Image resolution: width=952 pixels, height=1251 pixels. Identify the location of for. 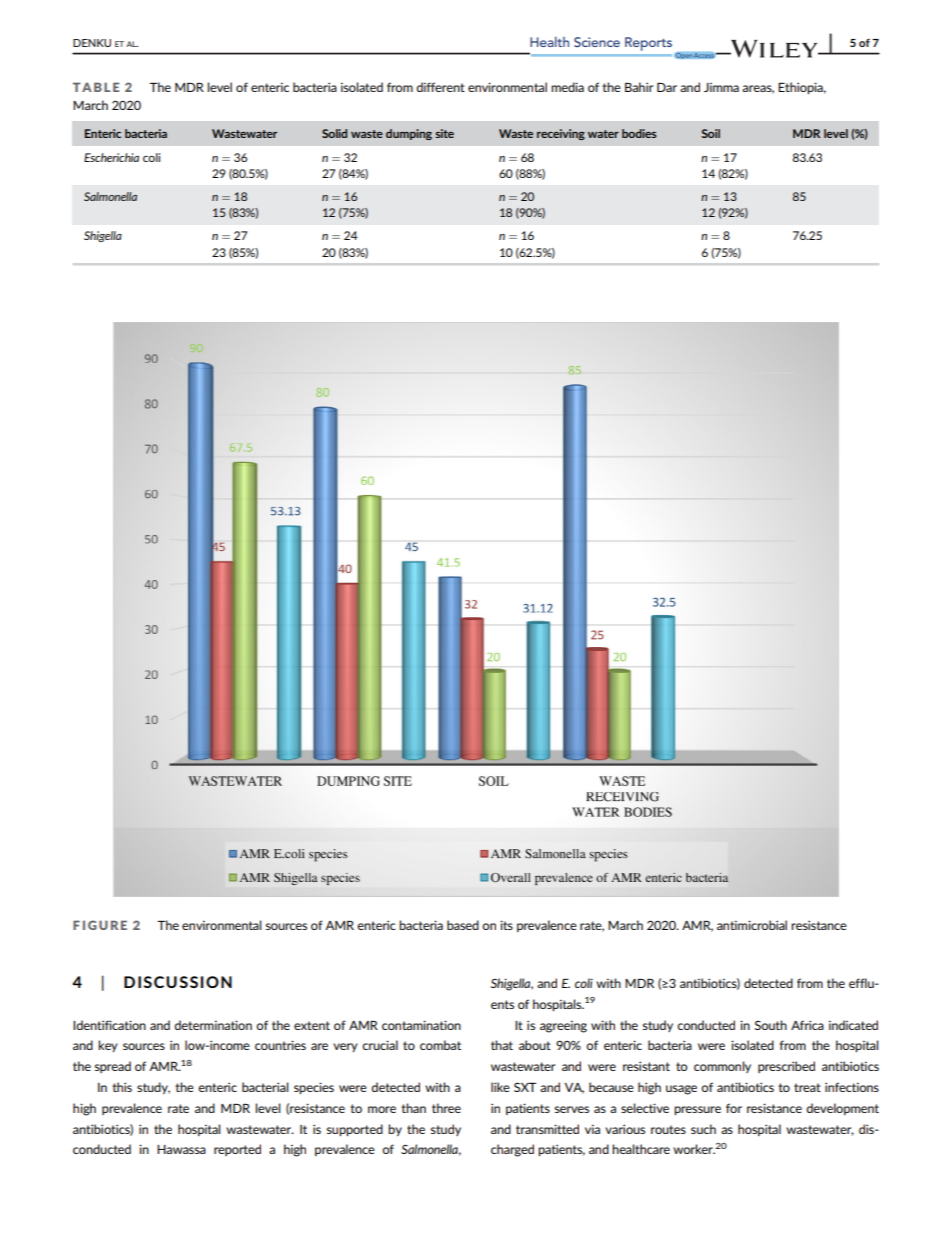
(734, 1108).
